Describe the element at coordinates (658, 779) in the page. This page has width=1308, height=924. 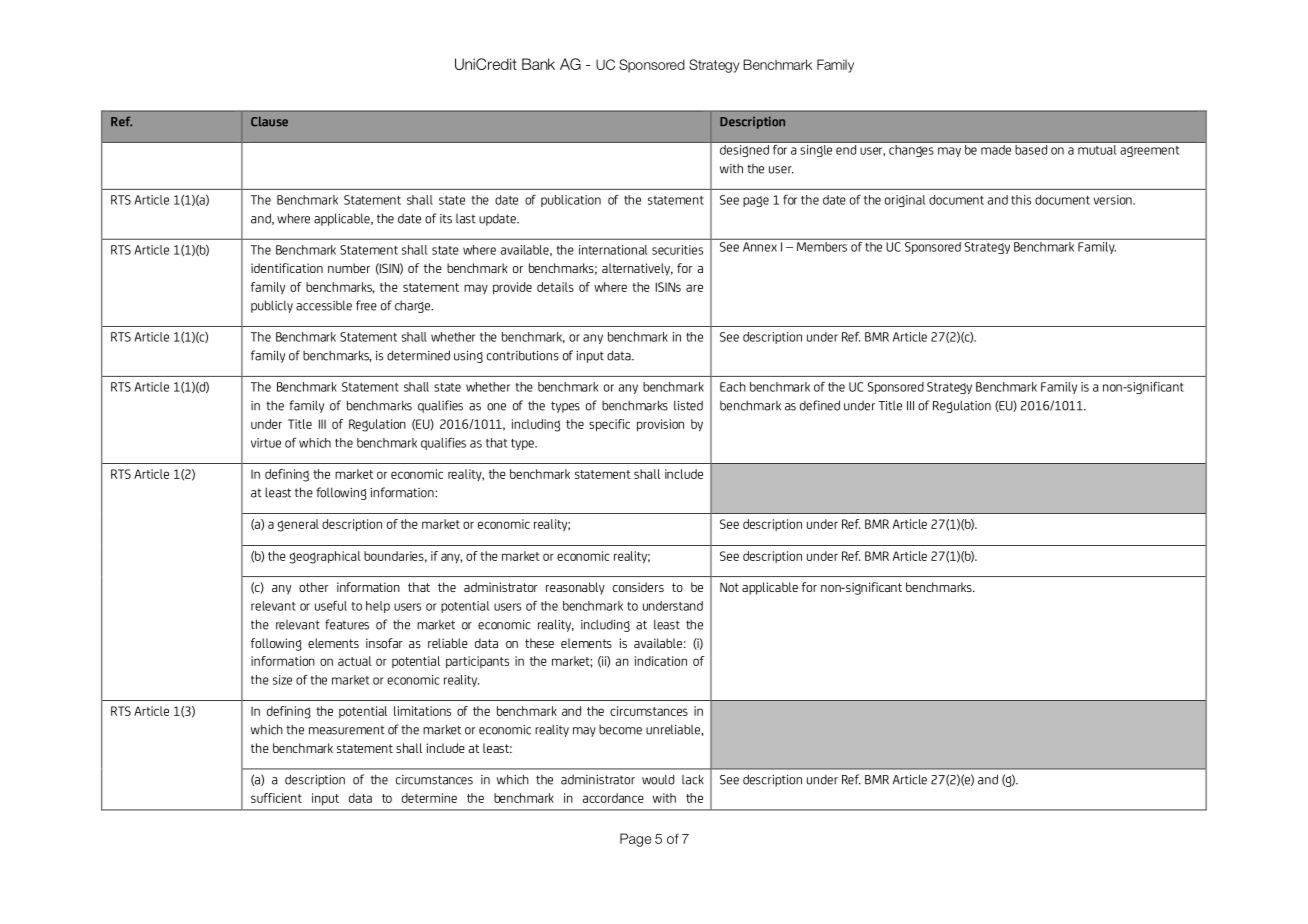
I see `would` at that location.
